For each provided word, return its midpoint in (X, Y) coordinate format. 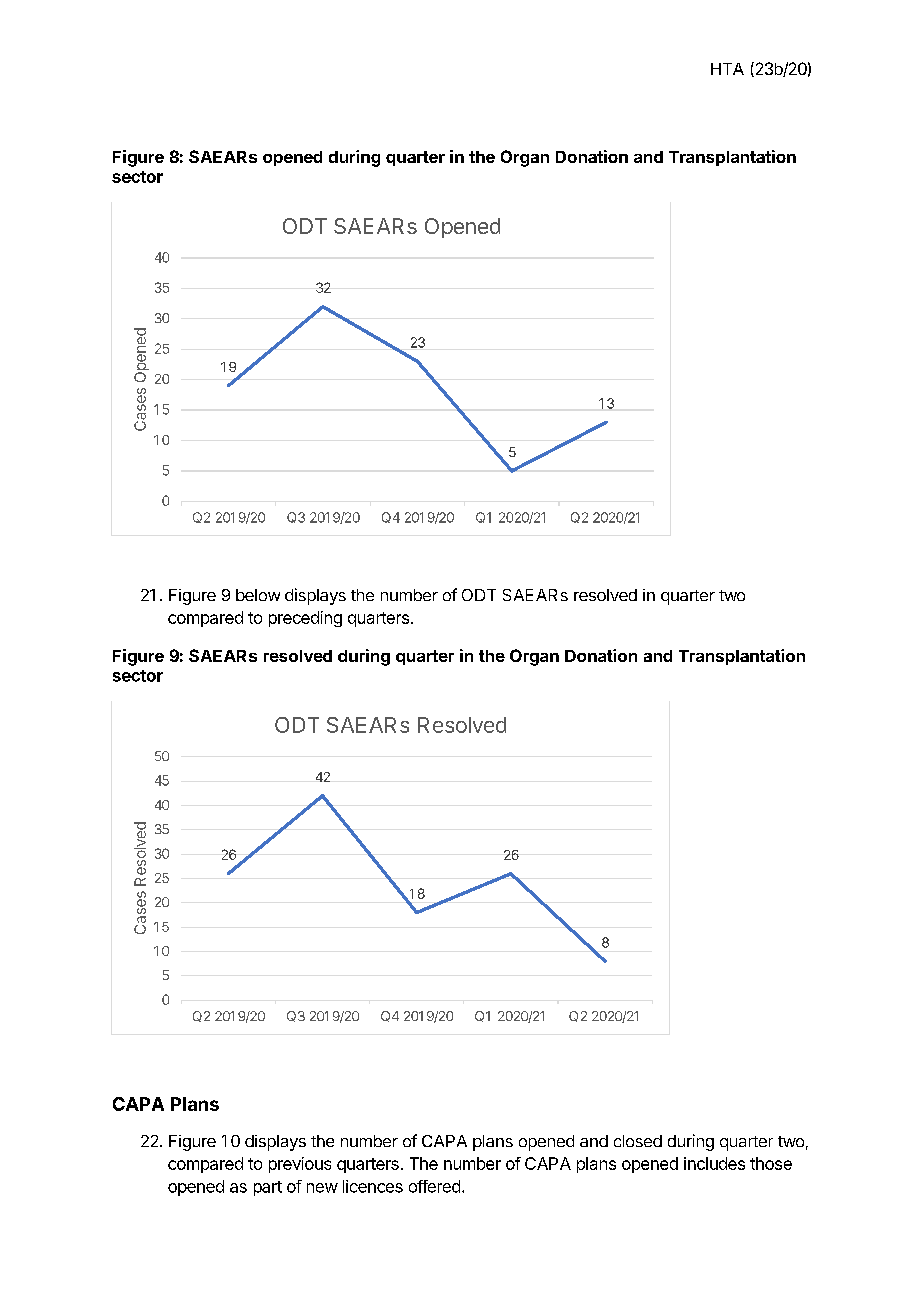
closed (638, 1141)
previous (300, 1165)
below (258, 595)
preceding (305, 619)
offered (434, 1186)
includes (714, 1163)
